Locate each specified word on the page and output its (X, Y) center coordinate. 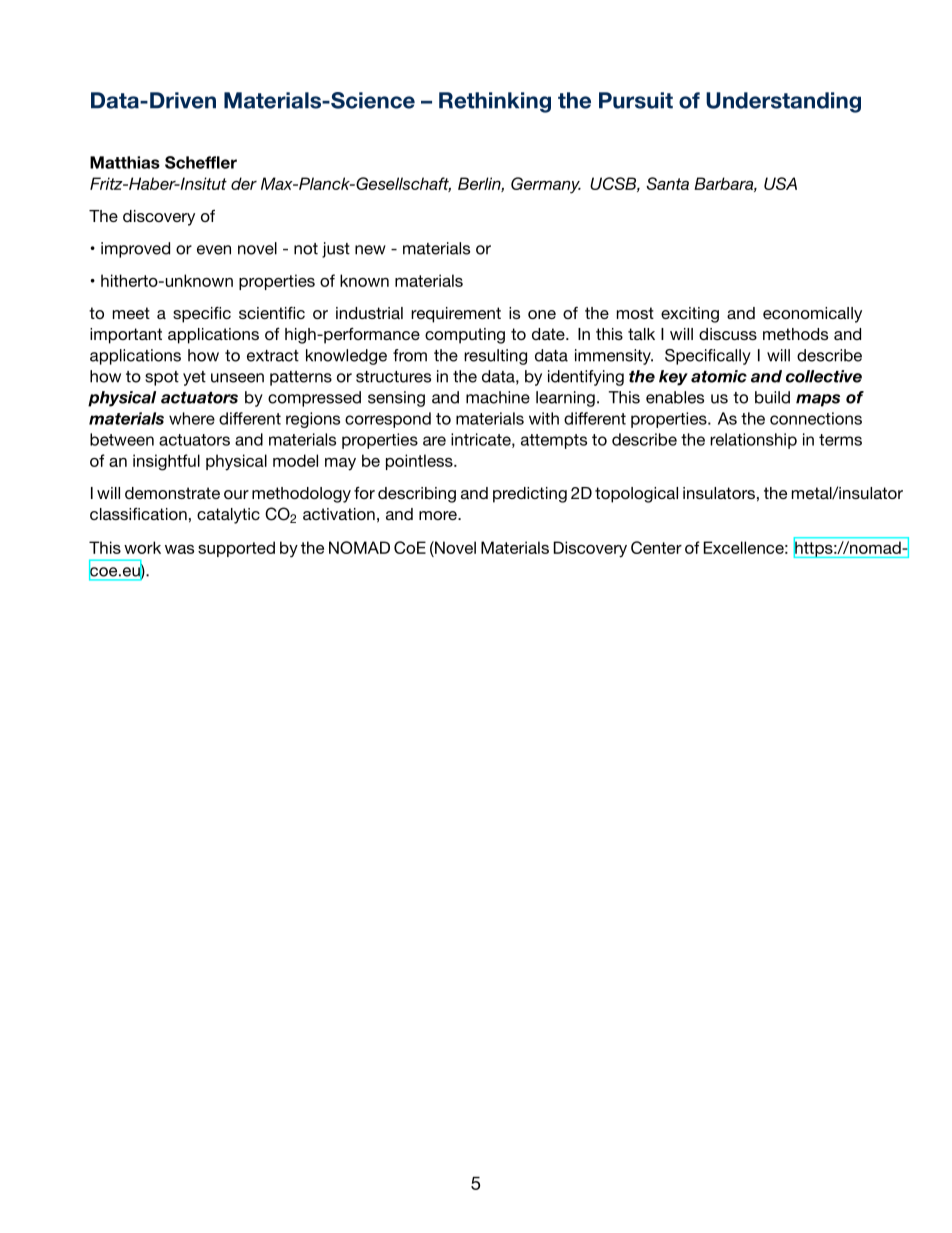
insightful (166, 462)
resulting (495, 357)
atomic (719, 376)
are (434, 441)
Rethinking (495, 102)
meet (131, 313)
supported (236, 549)
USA (780, 183)
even (214, 250)
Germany (546, 185)
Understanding (783, 102)
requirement (456, 315)
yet (194, 378)
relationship (753, 441)
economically (812, 315)
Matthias (125, 162)
